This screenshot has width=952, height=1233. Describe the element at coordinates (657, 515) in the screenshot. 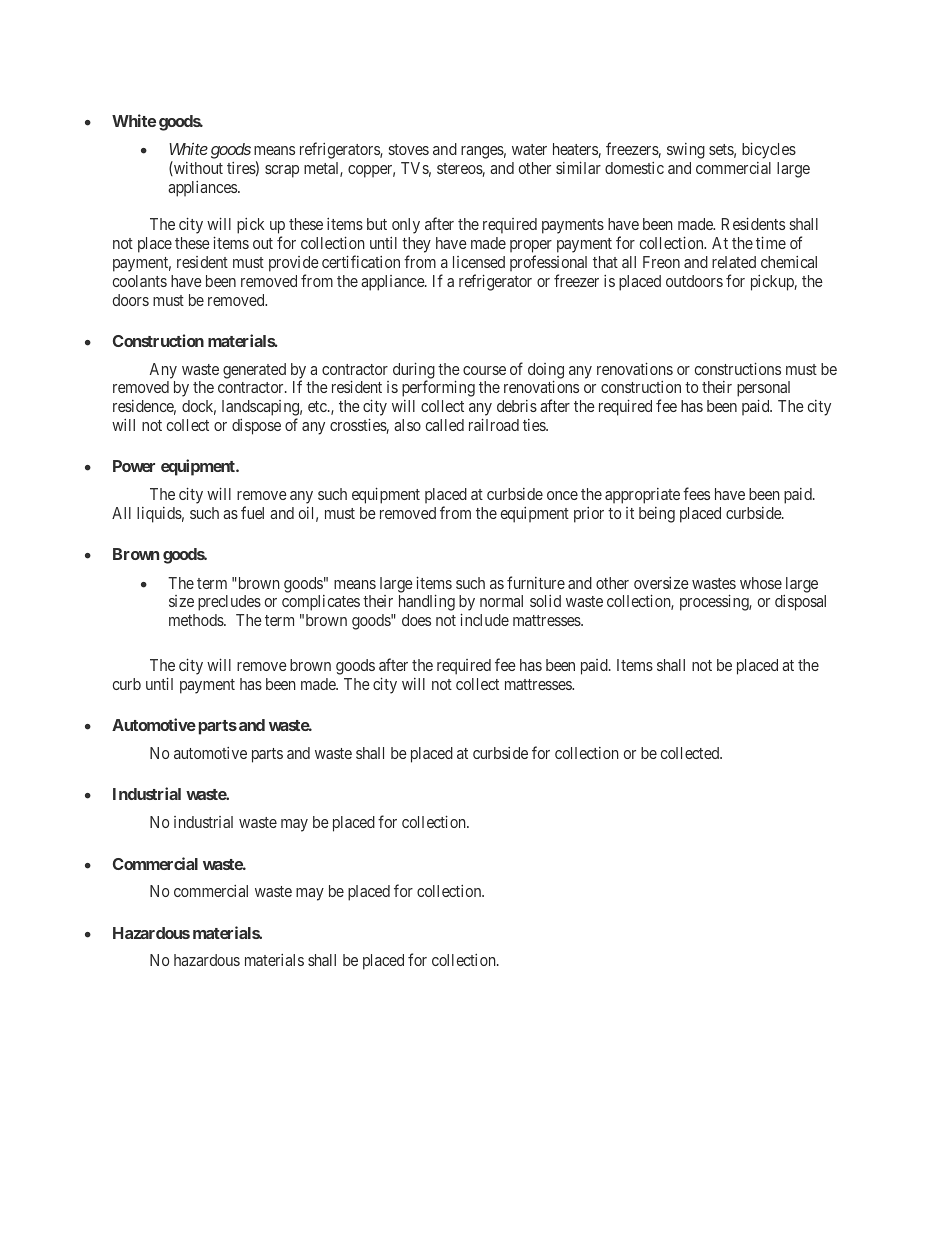

I see `being` at that location.
